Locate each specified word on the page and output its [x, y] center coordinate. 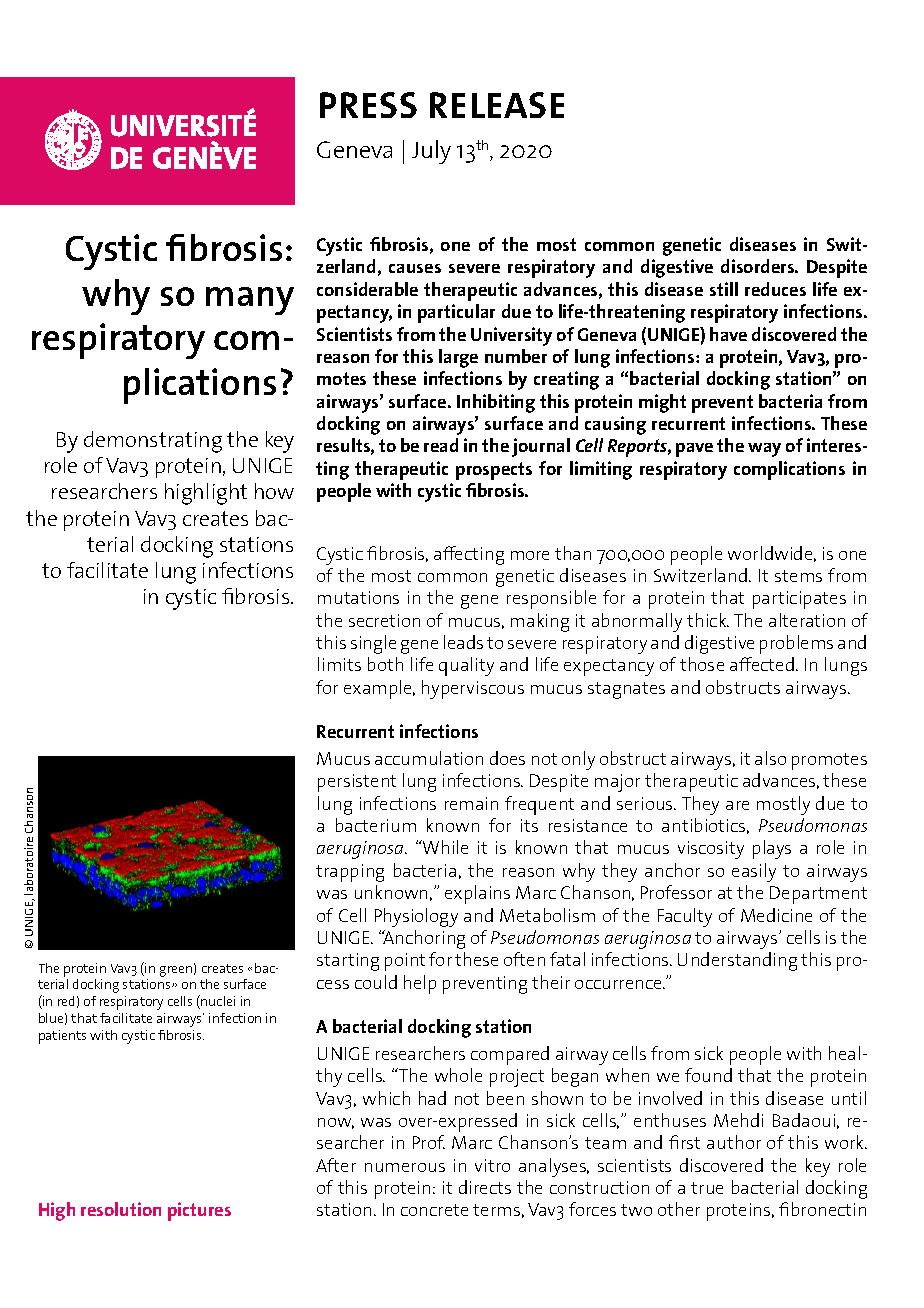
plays [772, 849]
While [444, 847]
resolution [121, 1209]
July [431, 152]
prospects [494, 471]
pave [694, 450]
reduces [775, 289]
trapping [350, 873]
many [250, 301]
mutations [358, 597]
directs [485, 1187]
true [707, 1188]
